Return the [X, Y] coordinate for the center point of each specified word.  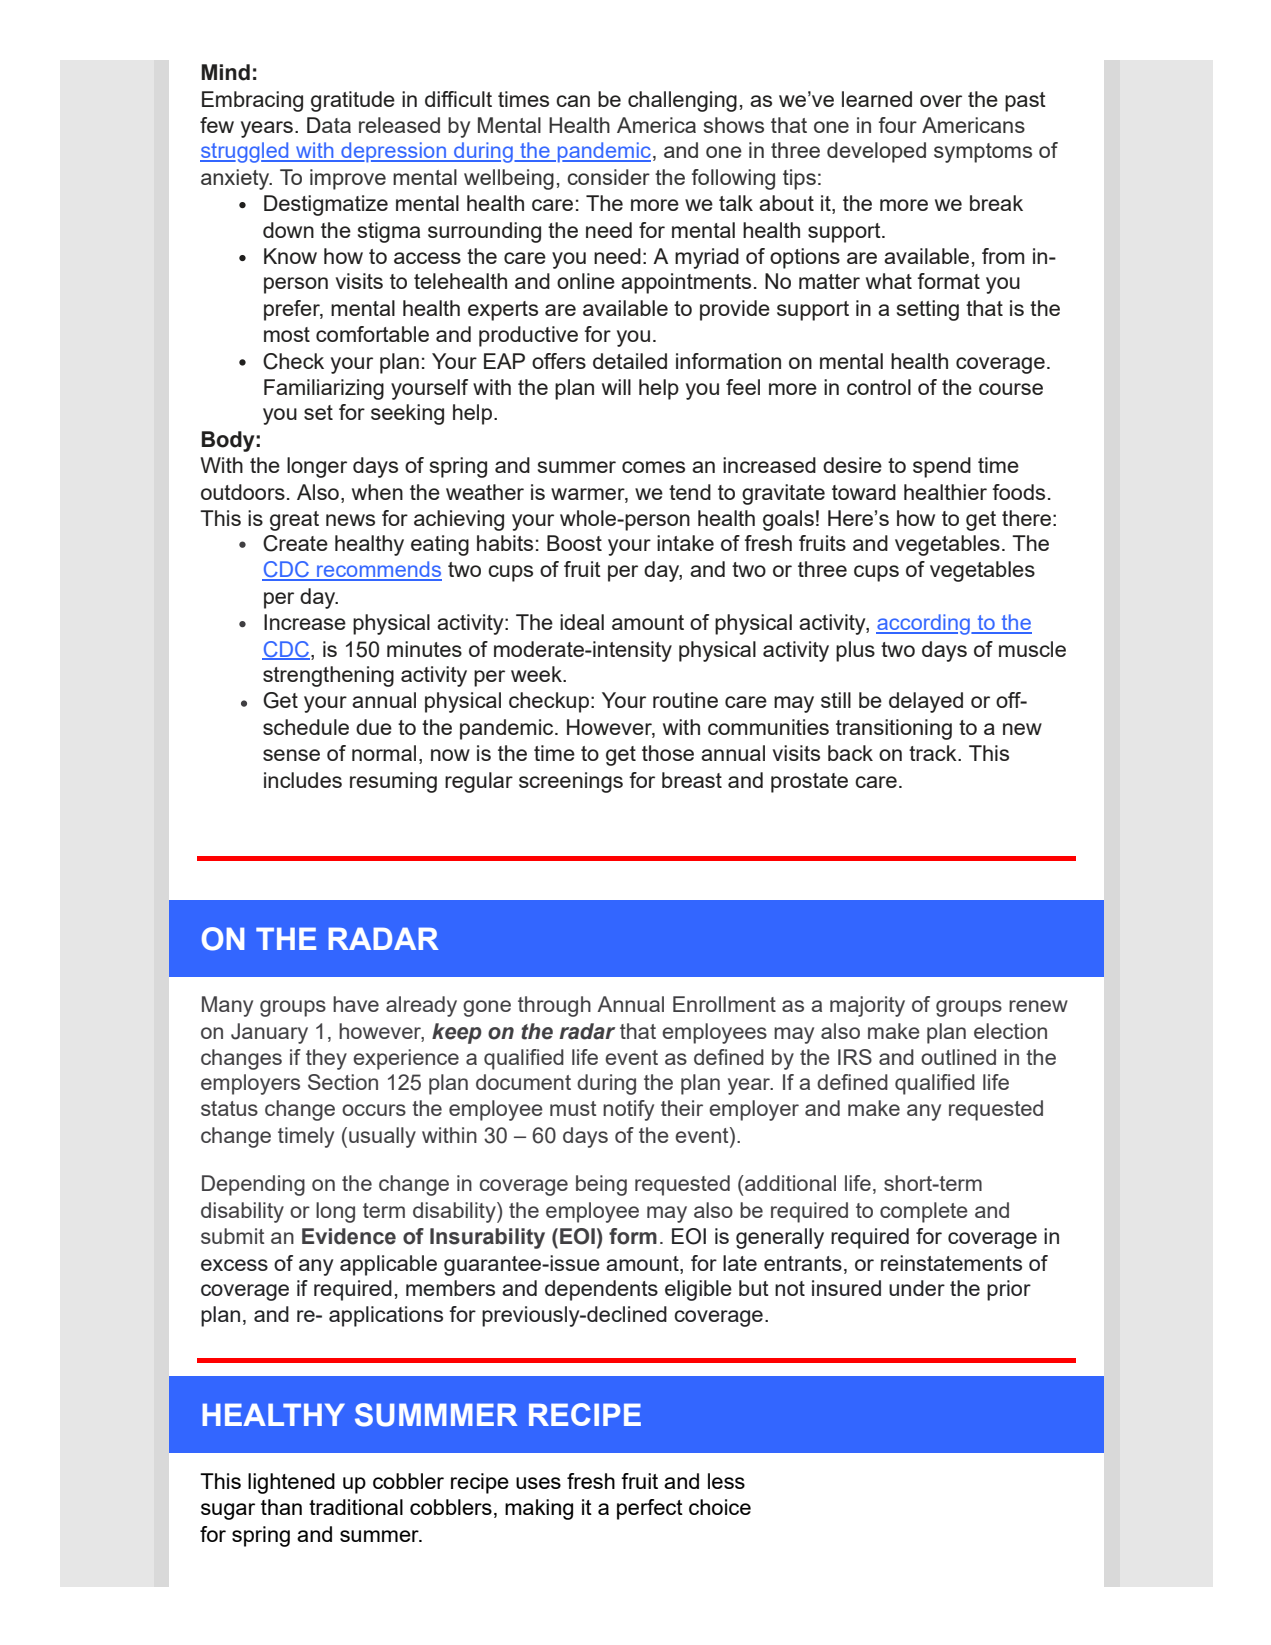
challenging [682, 101]
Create [295, 543]
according [924, 624]
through [554, 1006]
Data [329, 125]
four [898, 125]
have [356, 1004]
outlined [958, 1057]
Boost [574, 543]
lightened [291, 1483]
